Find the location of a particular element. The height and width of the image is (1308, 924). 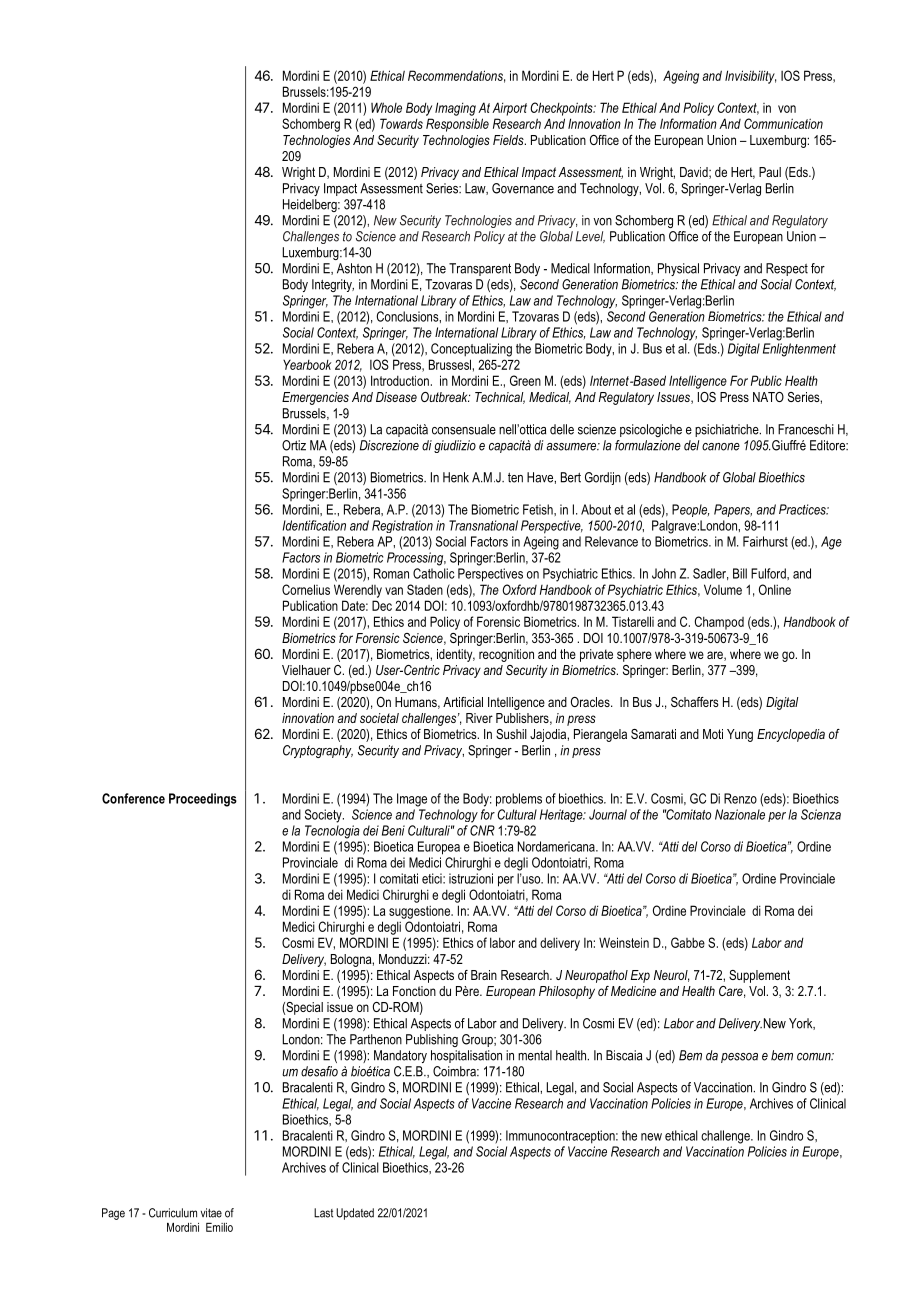

Imaging is located at coordinates (455, 109).
